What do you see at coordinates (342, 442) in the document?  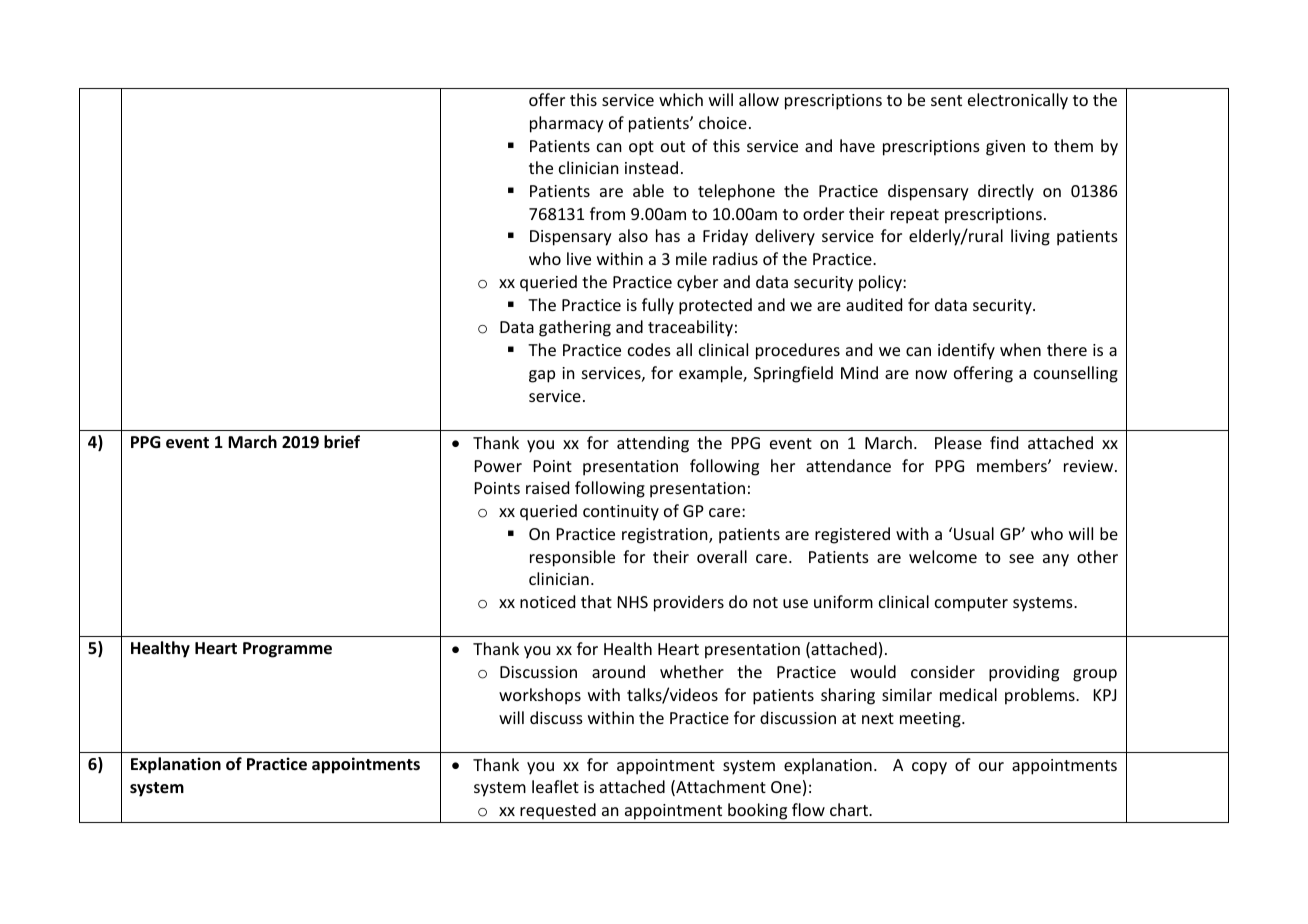 I see `brief` at bounding box center [342, 442].
